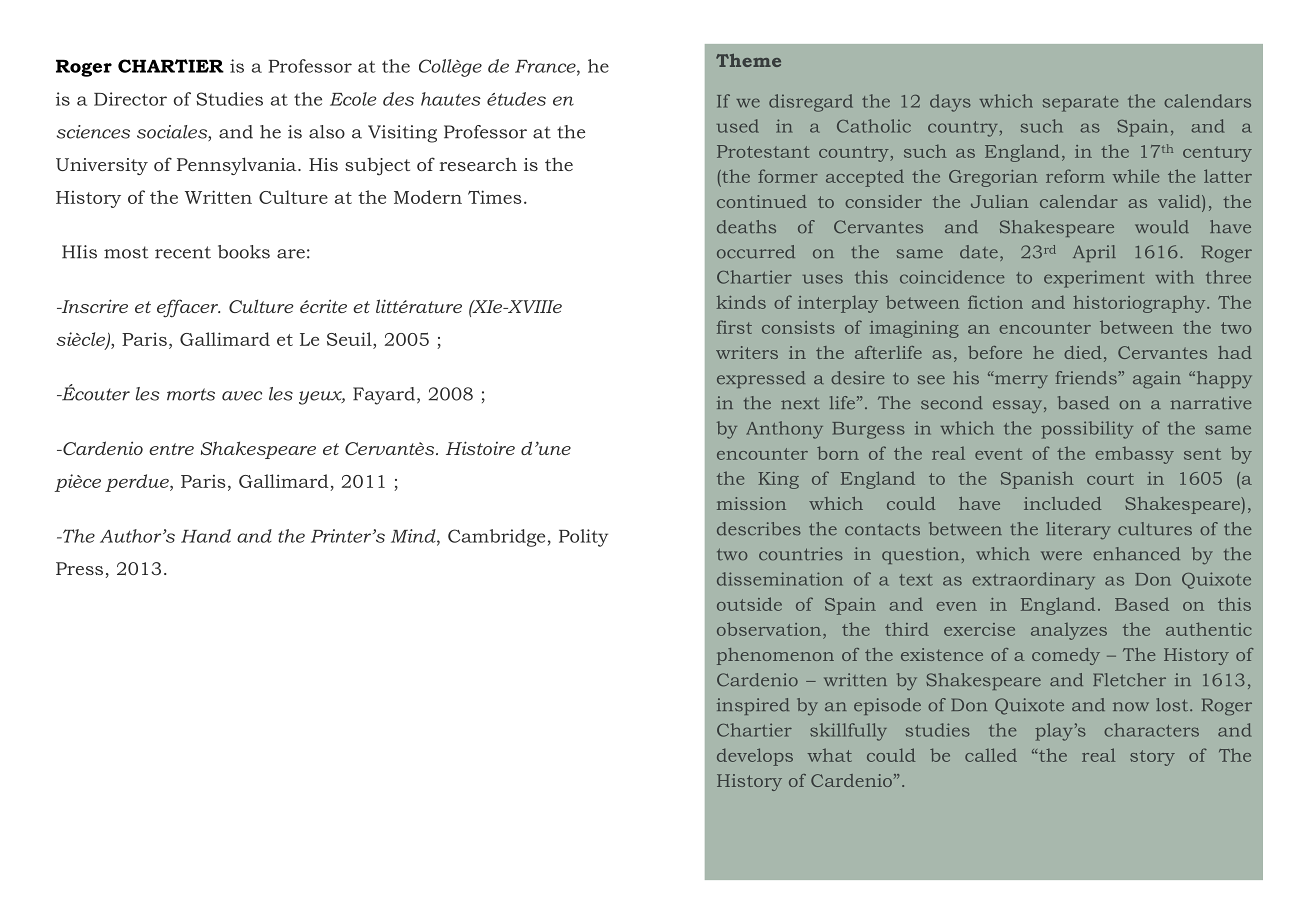 The height and width of the document is (924, 1308). Describe the element at coordinates (756, 252) in the document. I see `occurred` at that location.
